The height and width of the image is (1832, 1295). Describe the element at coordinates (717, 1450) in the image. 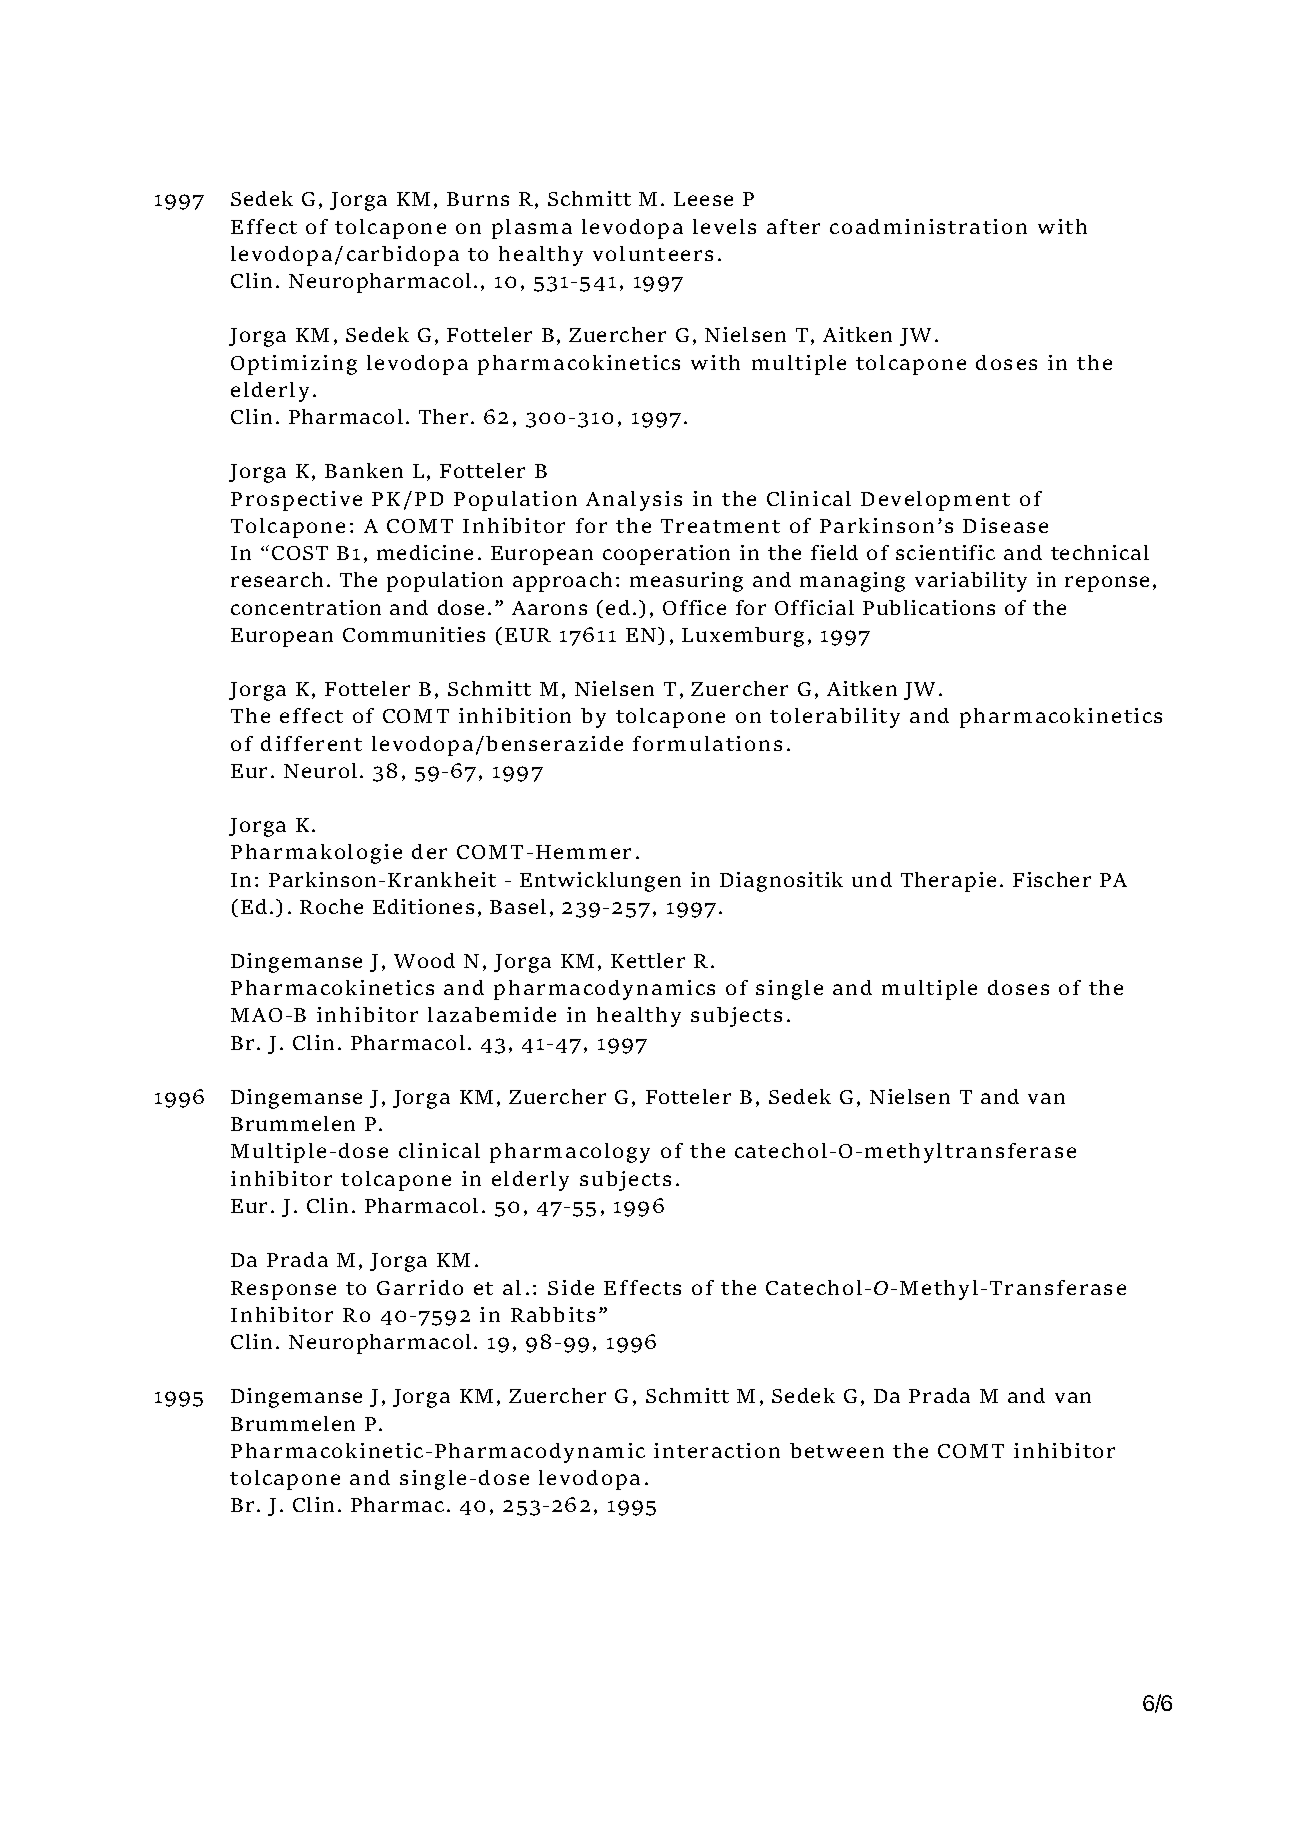

I see `interaction` at that location.
